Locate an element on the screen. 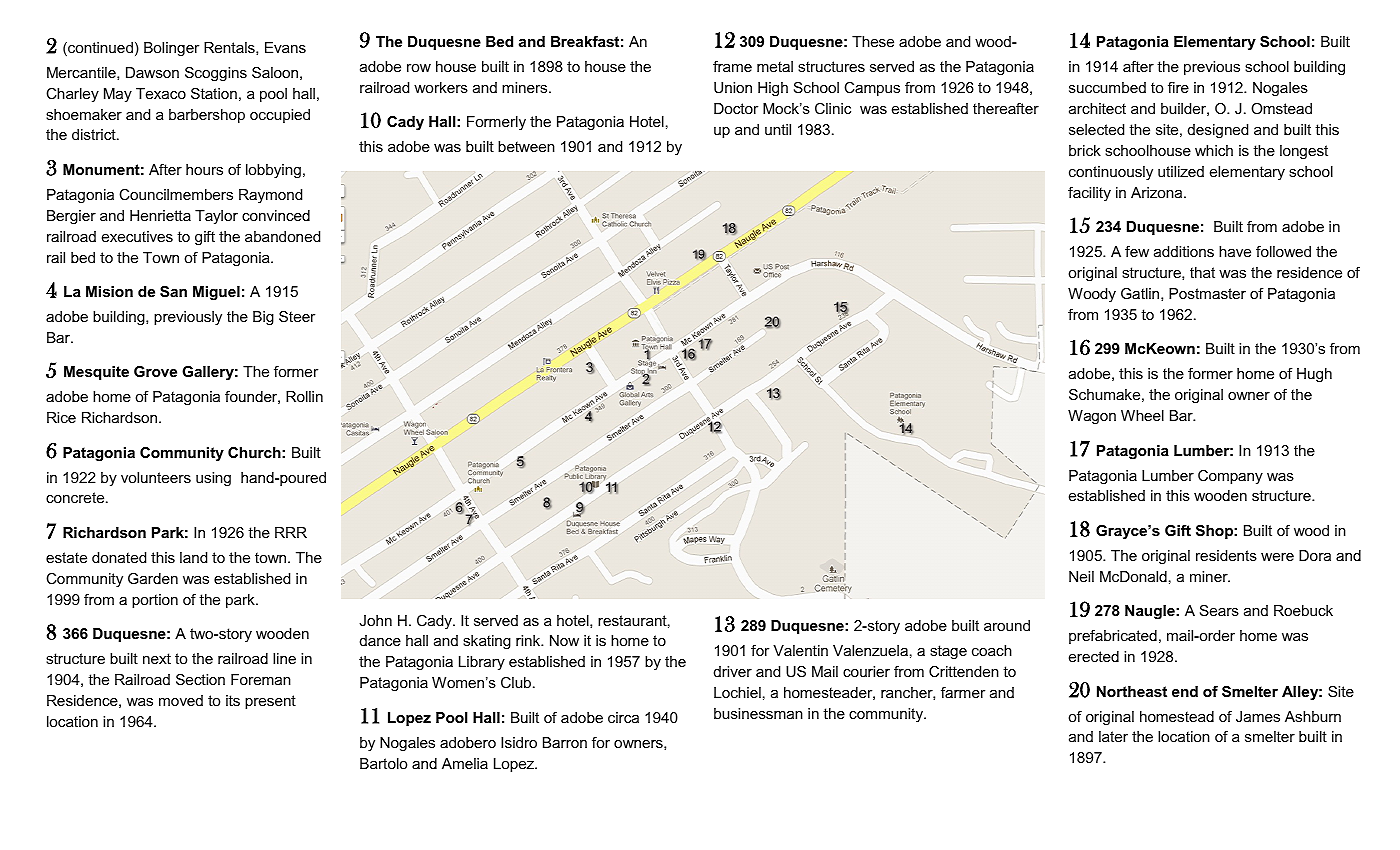  additions is located at coordinates (1184, 251).
